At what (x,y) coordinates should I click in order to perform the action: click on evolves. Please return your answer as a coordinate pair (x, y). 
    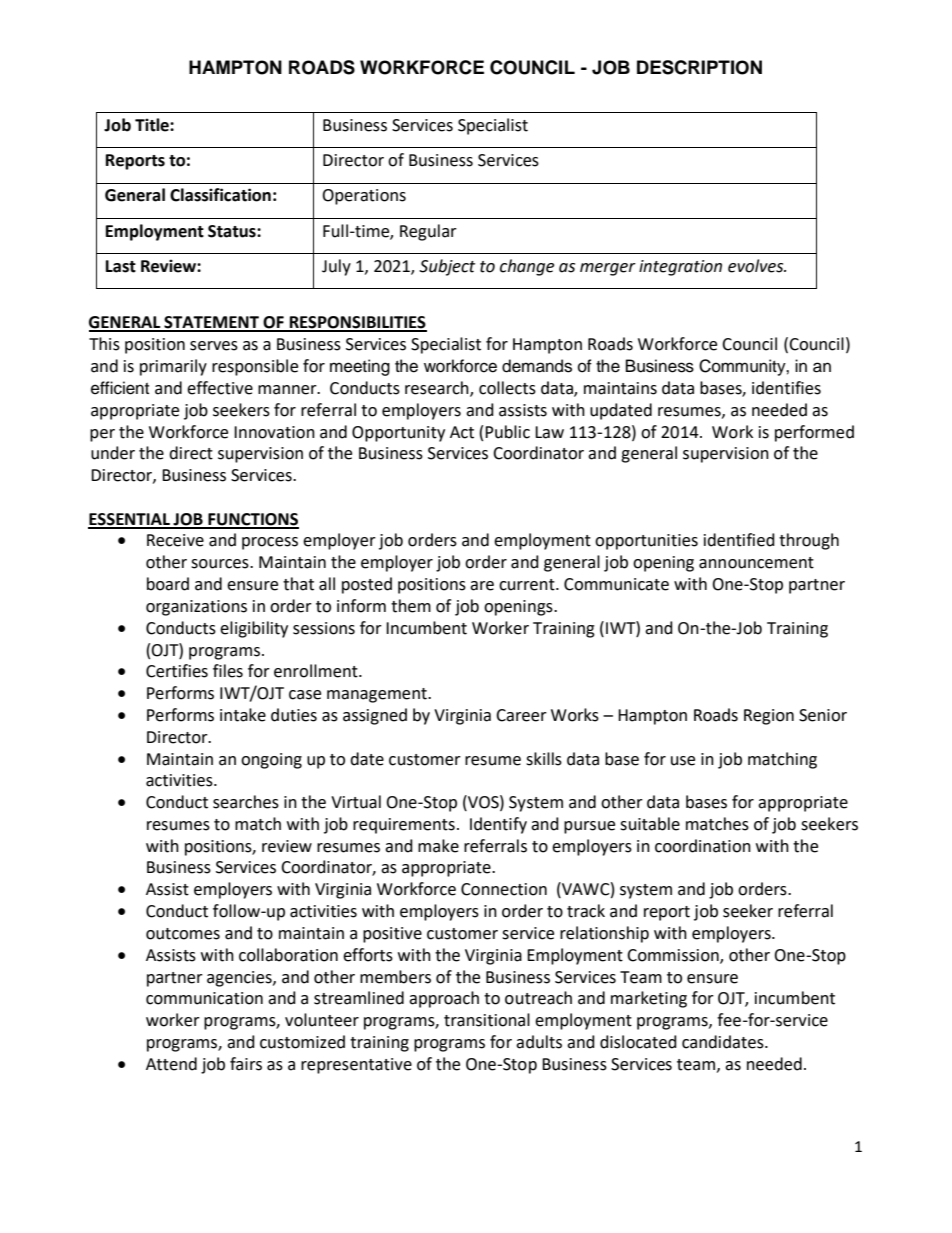
    Looking at the image, I should click on (757, 266).
